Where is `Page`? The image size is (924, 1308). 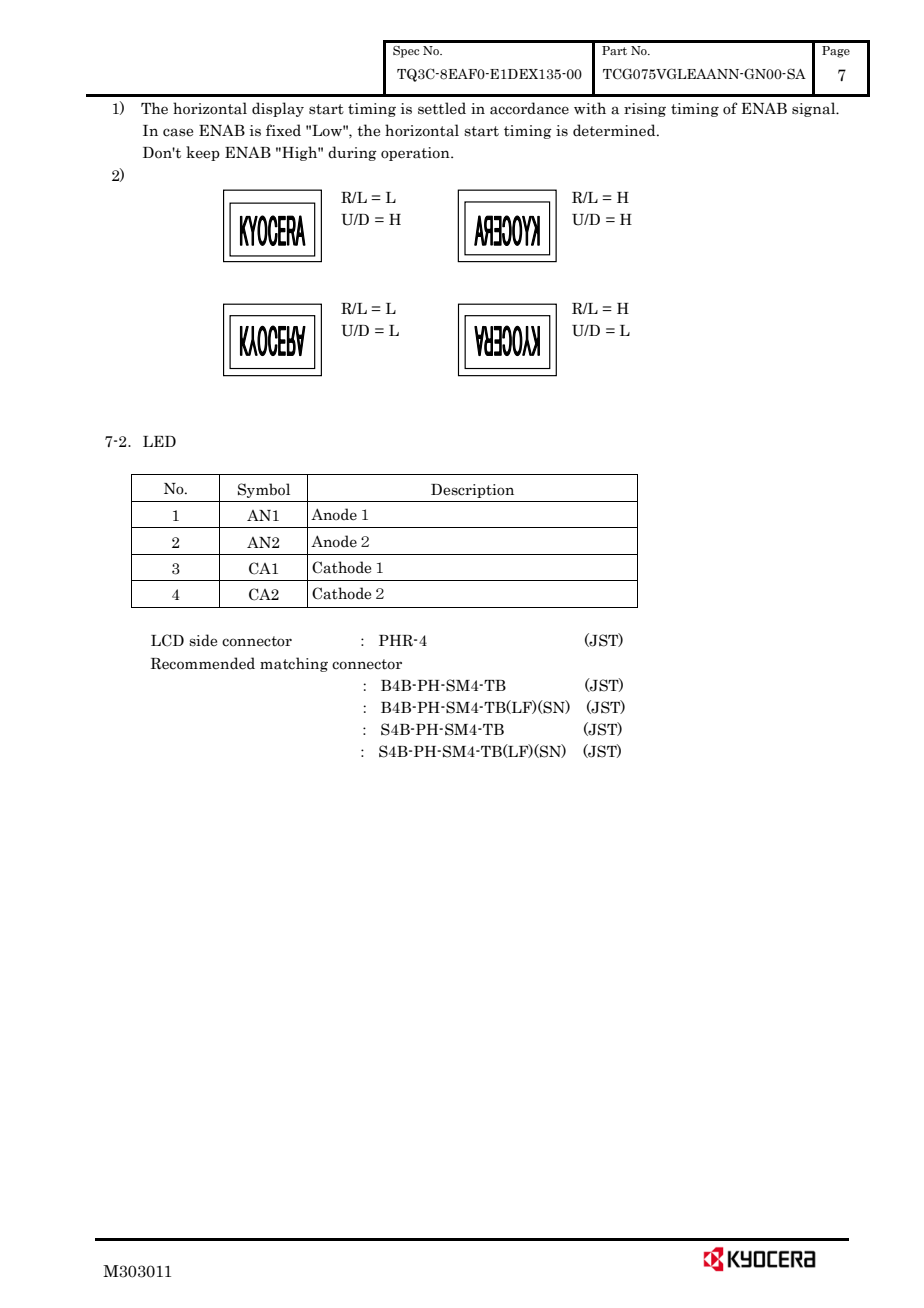
Page is located at coordinates (836, 52).
